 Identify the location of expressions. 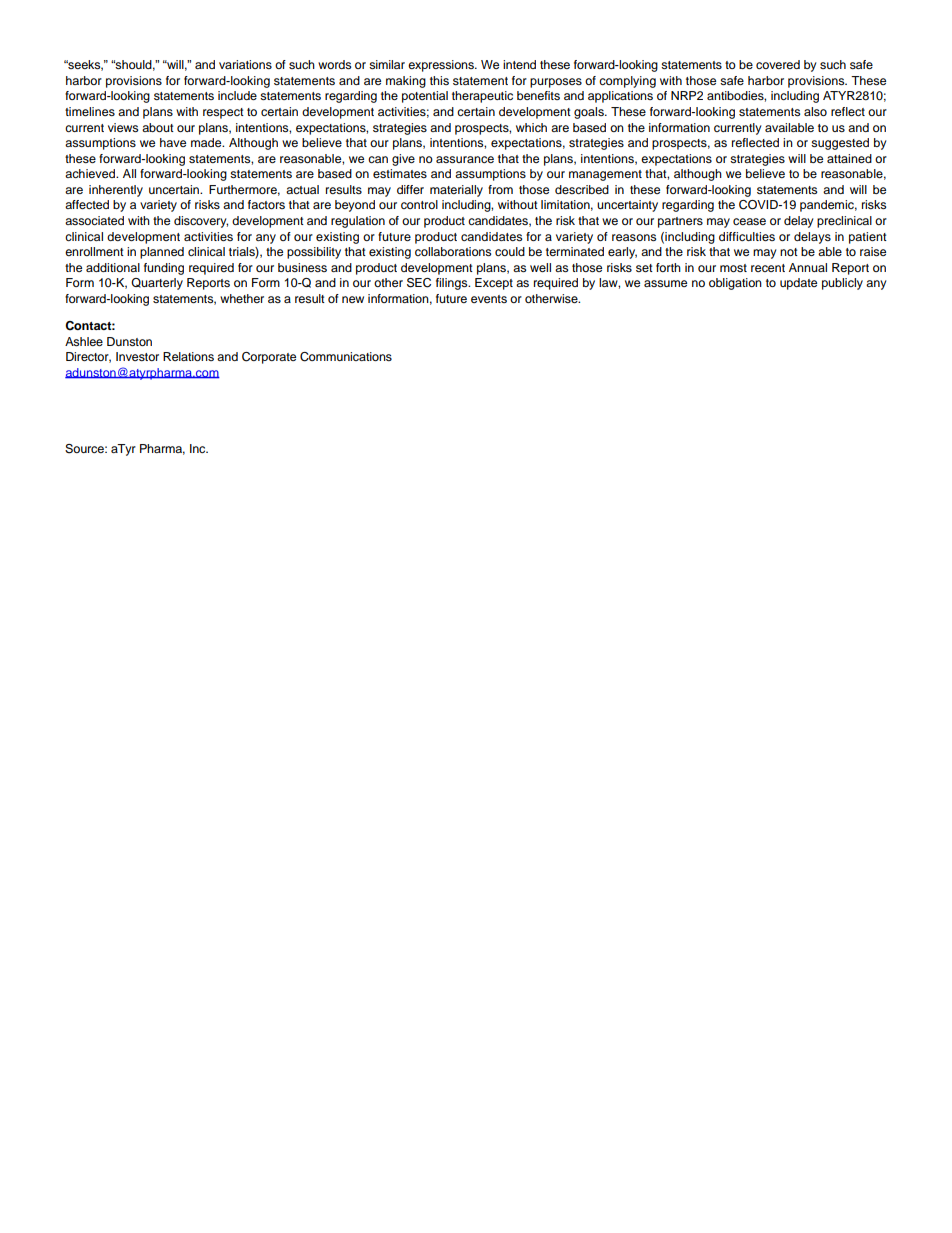
(442, 66).
